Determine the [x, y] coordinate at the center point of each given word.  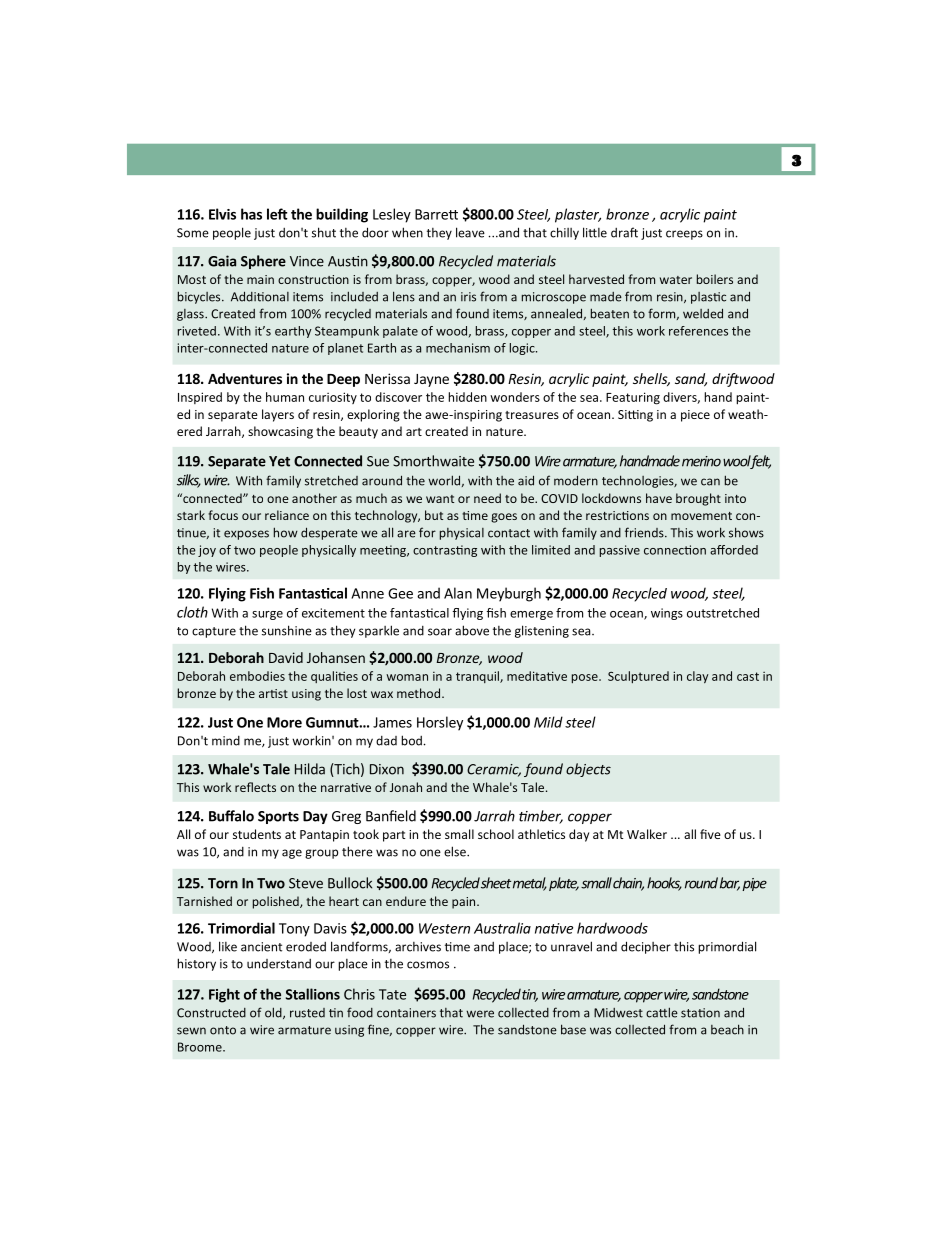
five [710, 834]
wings [667, 614]
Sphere [263, 262]
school [496, 834]
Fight [224, 995]
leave [470, 232]
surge [267, 615]
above [472, 630]
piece [695, 416]
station [700, 1013]
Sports [278, 817]
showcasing [280, 432]
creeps [684, 235]
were [480, 1014]
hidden [467, 397]
